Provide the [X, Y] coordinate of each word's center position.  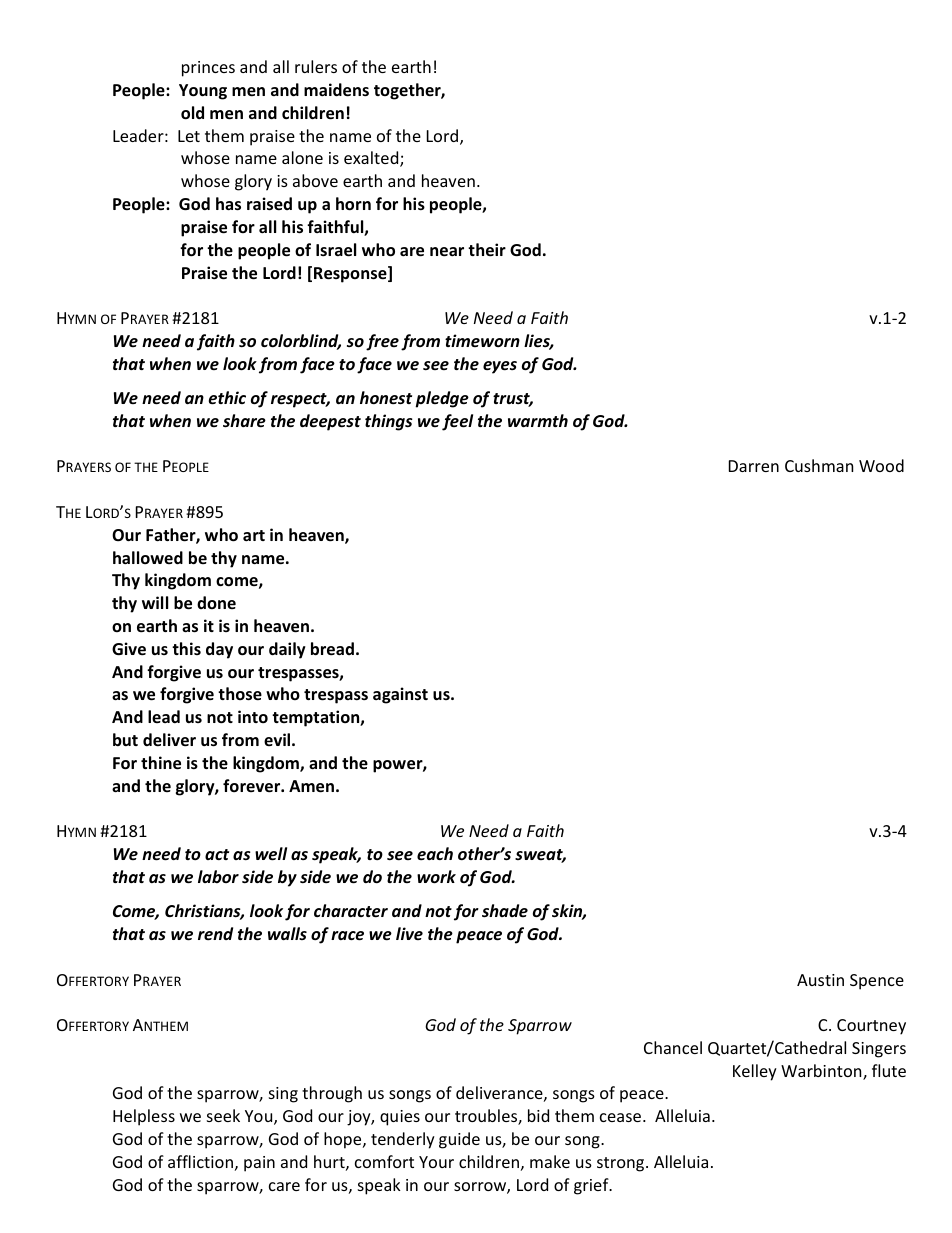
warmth [538, 420]
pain [259, 1164]
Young [203, 92]
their [487, 250]
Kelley [755, 1072]
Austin [820, 980]
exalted [372, 159]
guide [459, 1140]
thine [161, 763]
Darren [754, 466]
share [244, 421]
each [435, 853]
